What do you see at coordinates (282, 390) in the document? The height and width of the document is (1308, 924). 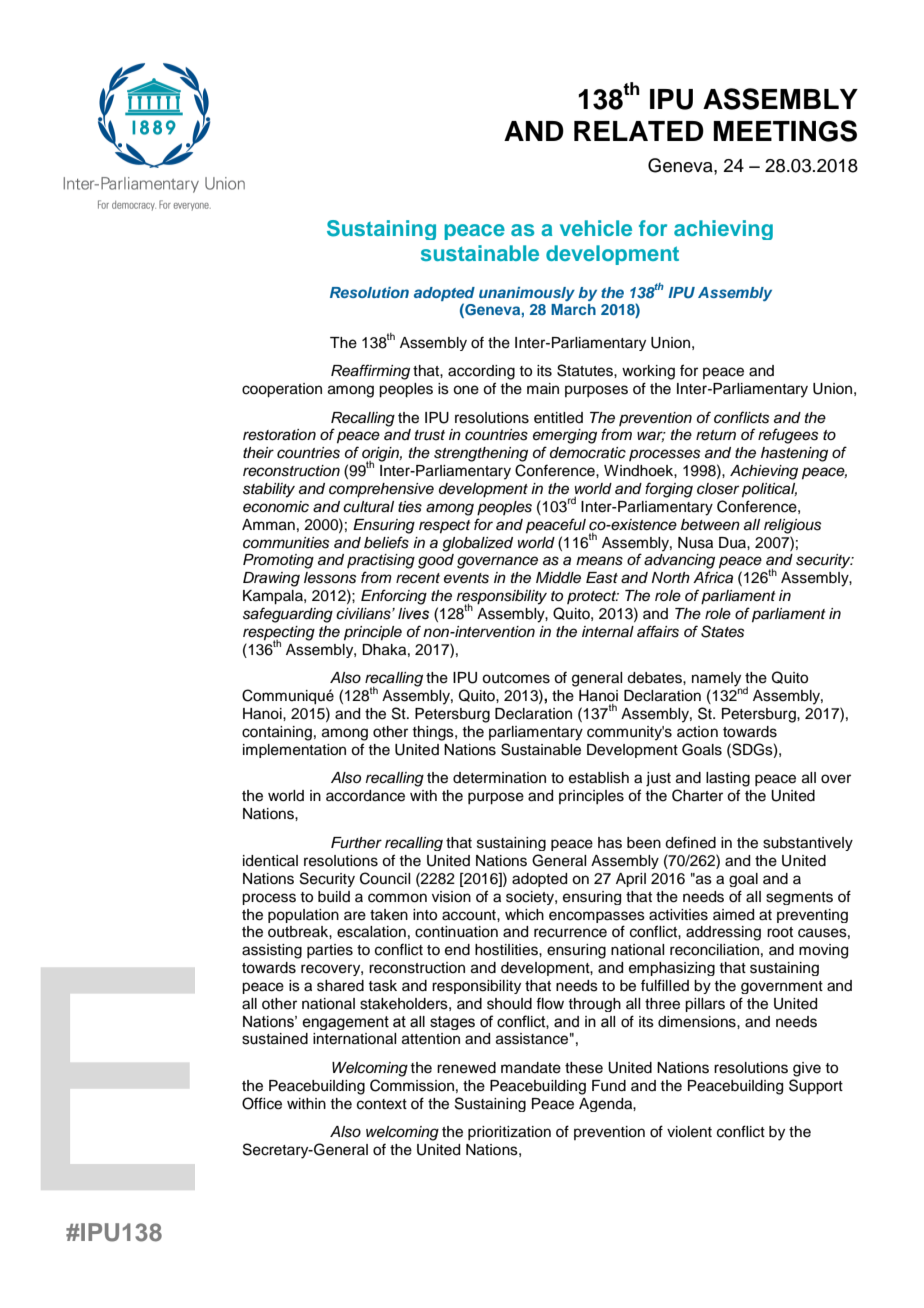 I see `cooperation` at bounding box center [282, 390].
